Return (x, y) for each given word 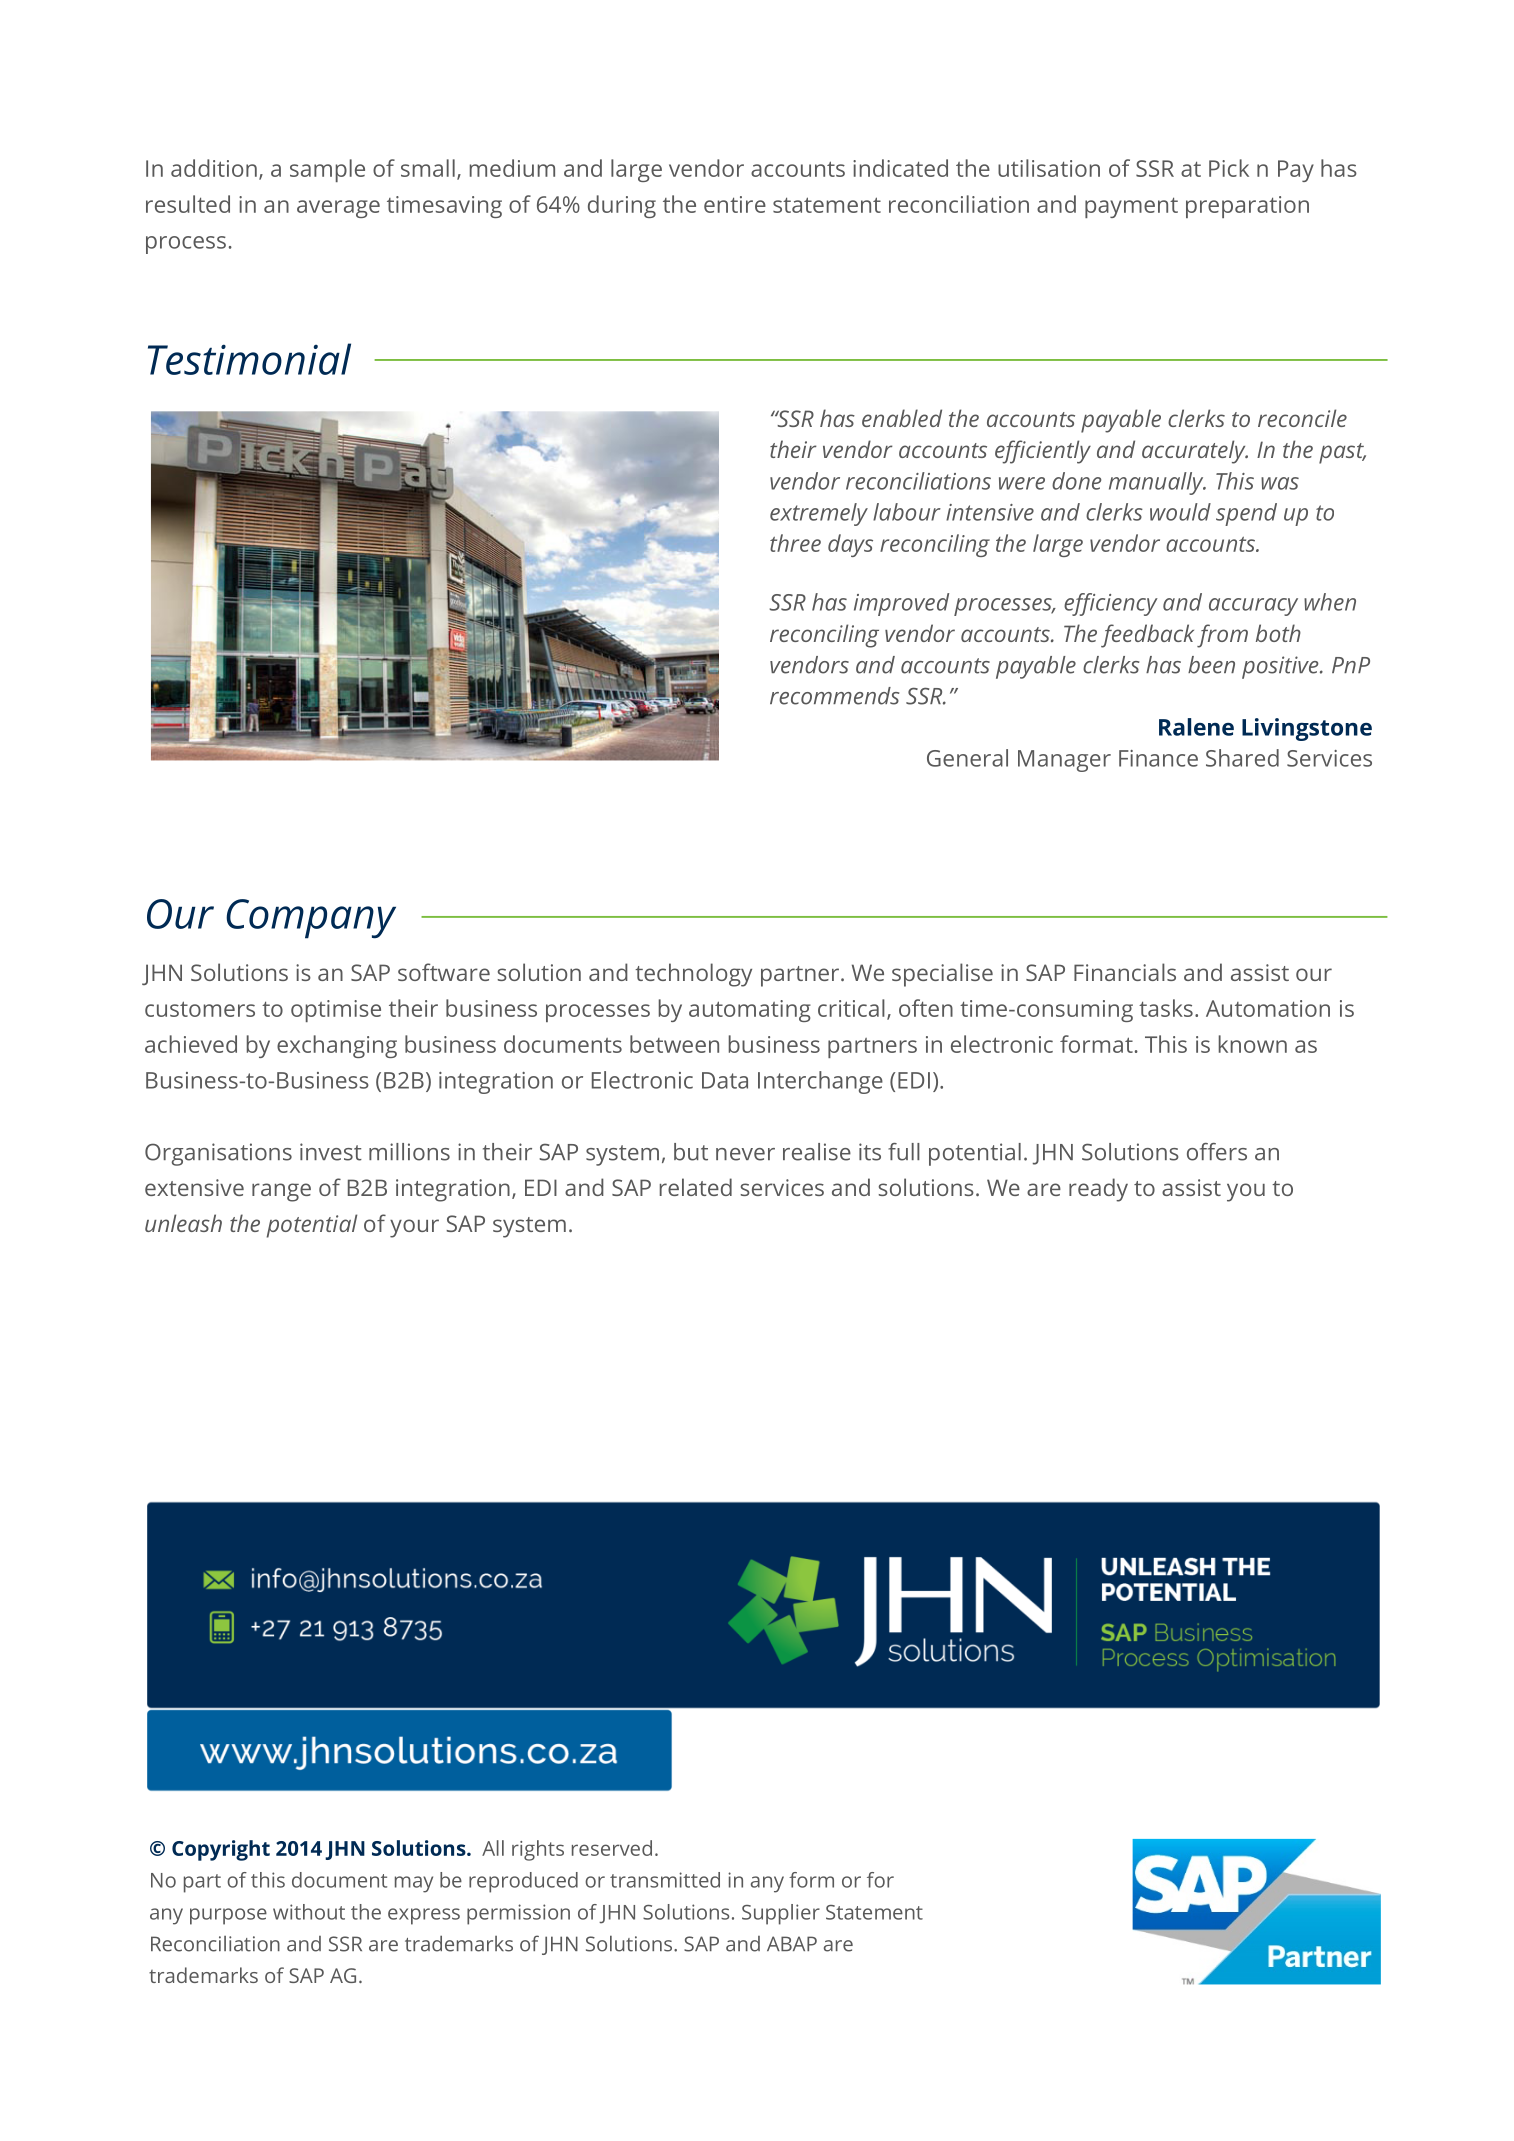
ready (1098, 1190)
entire (735, 204)
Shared (1242, 758)
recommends (834, 696)
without (309, 1912)
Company (311, 919)
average (338, 209)
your (414, 1228)
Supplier (781, 1914)
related (696, 1187)
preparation (1247, 207)
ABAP (792, 1943)
